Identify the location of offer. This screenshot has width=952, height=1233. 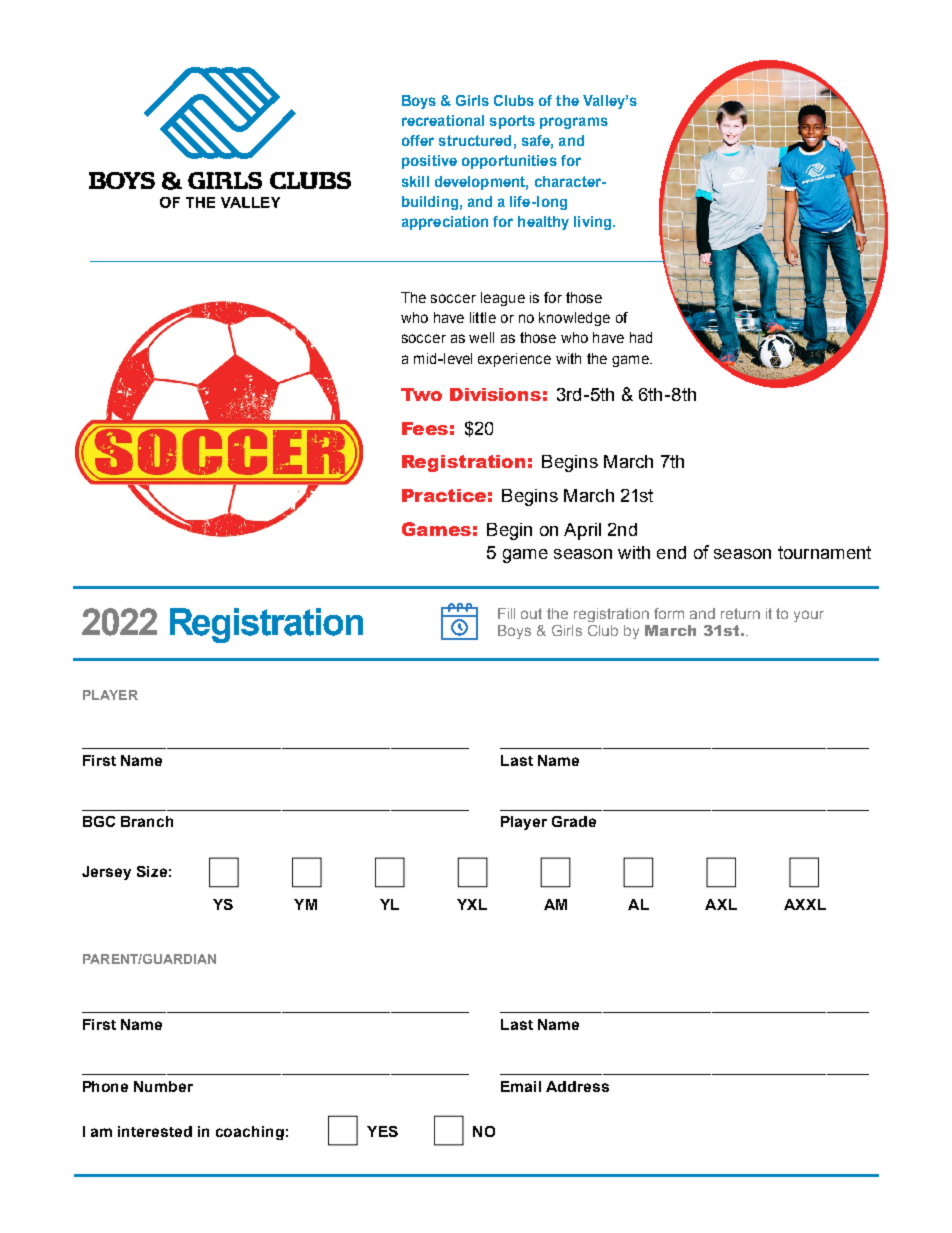
(418, 140).
